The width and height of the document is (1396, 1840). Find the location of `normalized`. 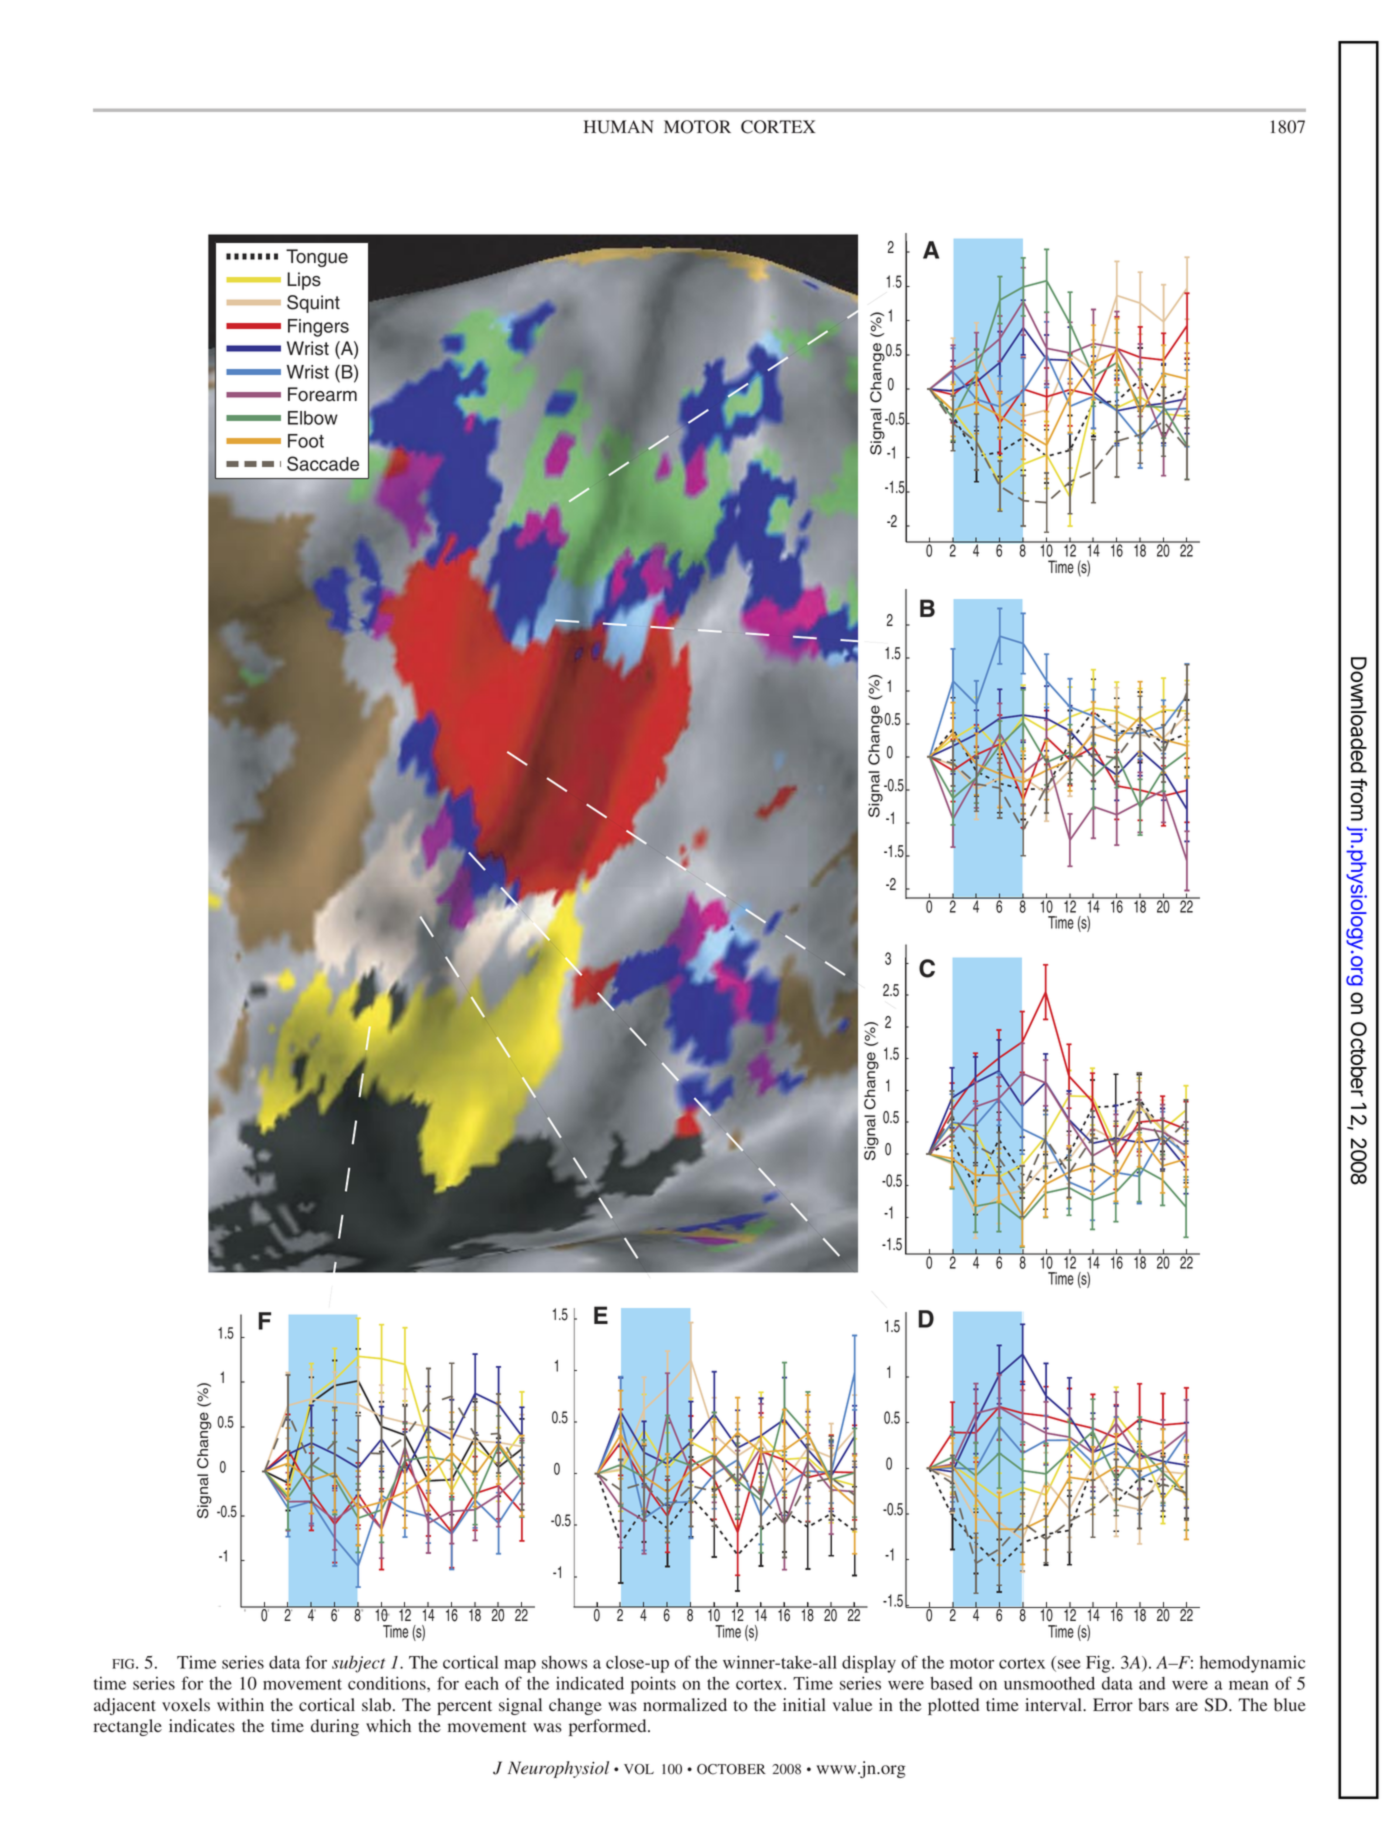

normalized is located at coordinates (685, 1705).
